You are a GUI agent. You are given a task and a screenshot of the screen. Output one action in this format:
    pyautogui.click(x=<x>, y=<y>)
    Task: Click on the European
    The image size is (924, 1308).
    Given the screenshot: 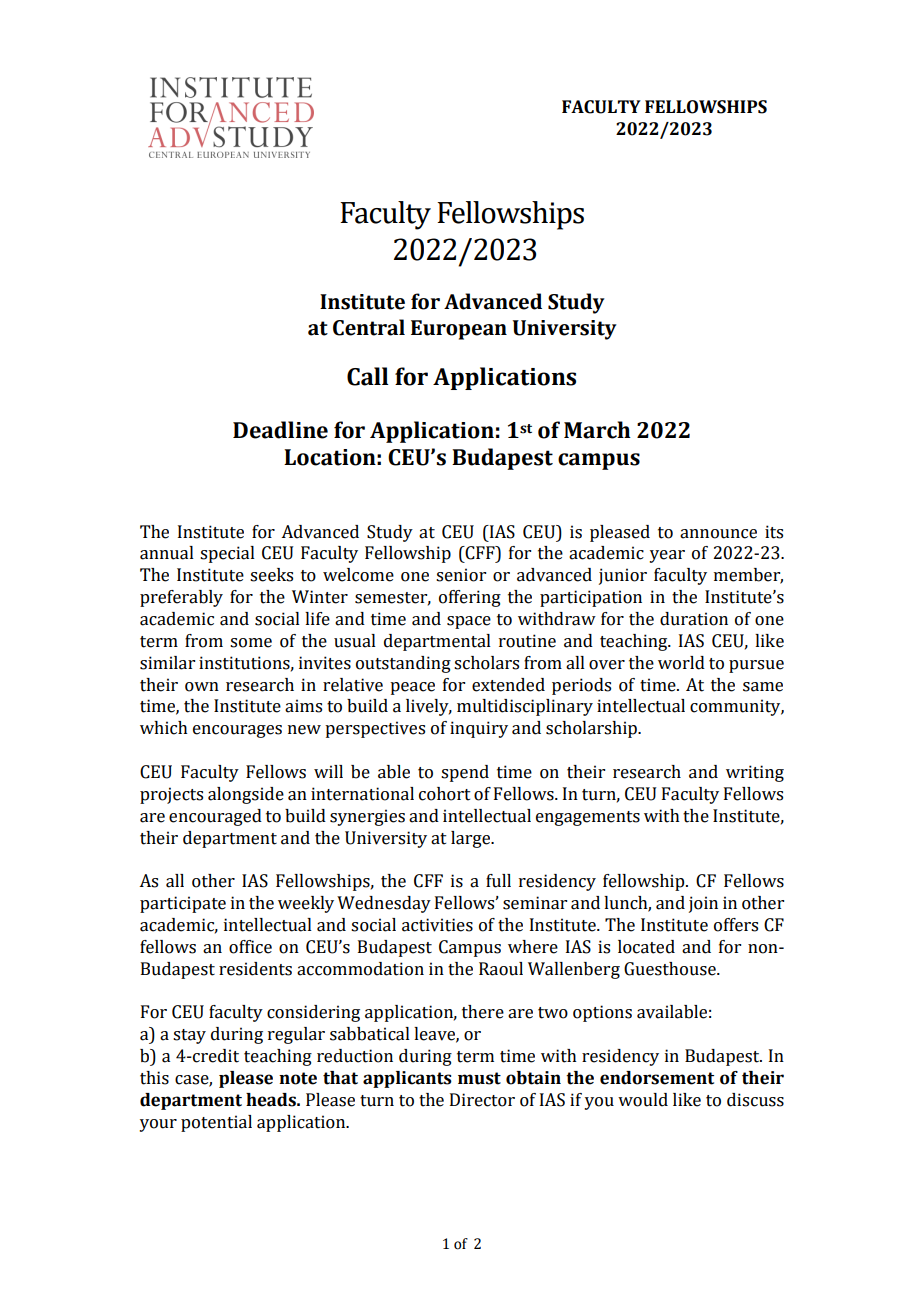 What is the action you would take?
    pyautogui.click(x=459, y=330)
